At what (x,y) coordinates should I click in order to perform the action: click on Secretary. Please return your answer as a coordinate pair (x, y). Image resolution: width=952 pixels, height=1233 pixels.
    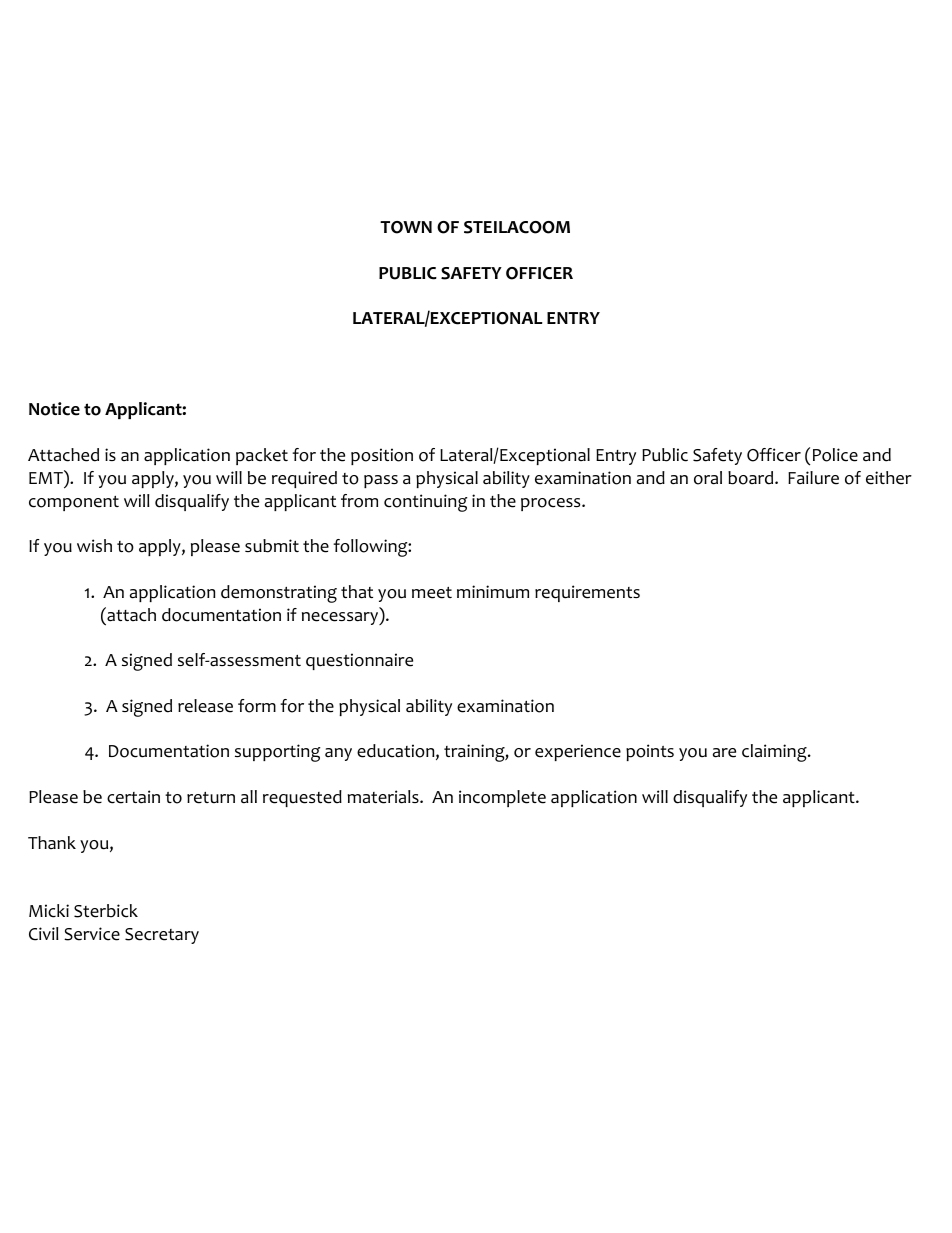
    Looking at the image, I should click on (162, 936).
